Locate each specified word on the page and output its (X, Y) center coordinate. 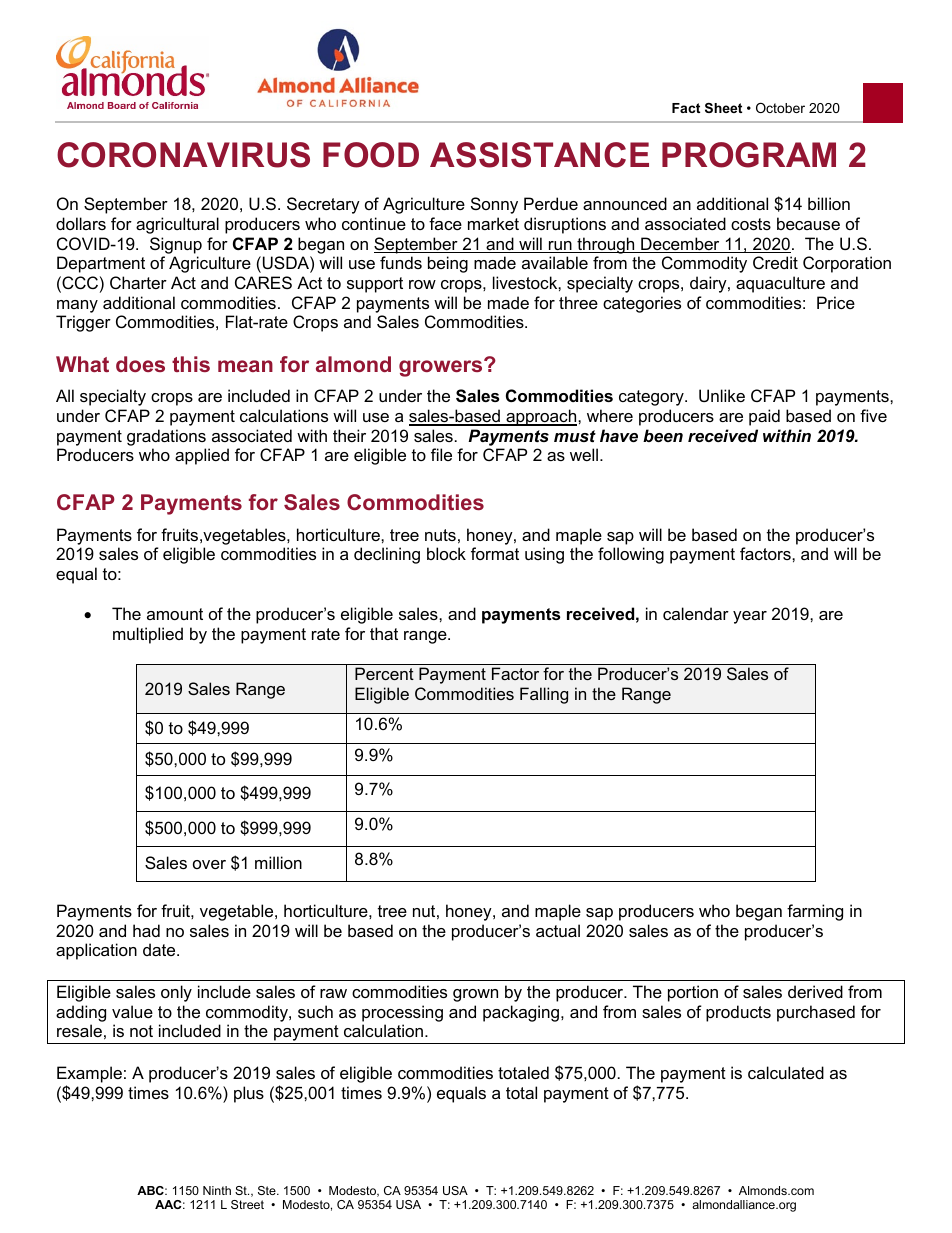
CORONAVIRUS (183, 155)
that (384, 633)
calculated (786, 1072)
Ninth (217, 1190)
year (750, 617)
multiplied (148, 635)
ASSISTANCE (539, 155)
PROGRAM (749, 155)
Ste (268, 1190)
